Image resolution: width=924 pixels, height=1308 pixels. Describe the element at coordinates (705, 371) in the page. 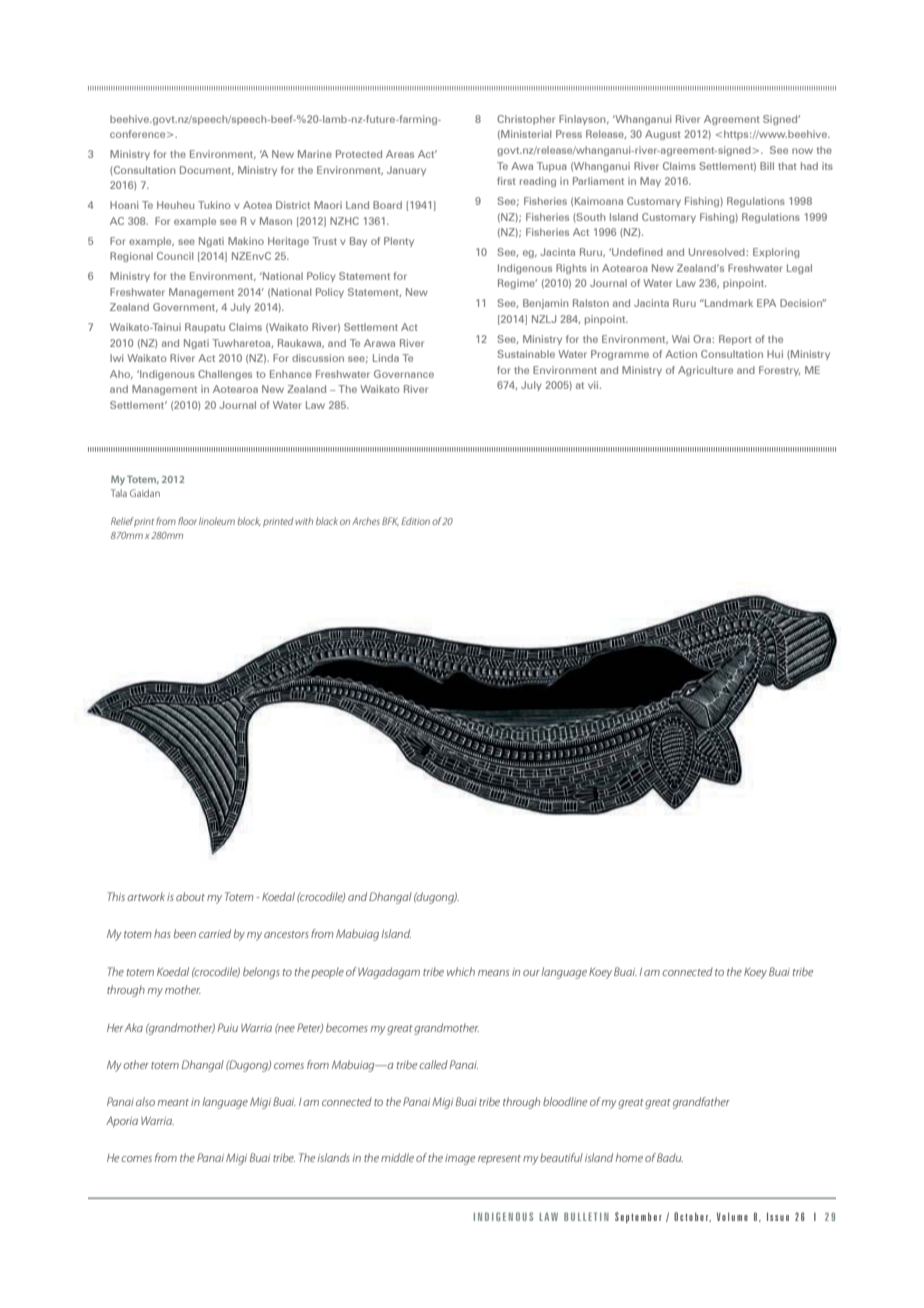

I see `Agriculture` at that location.
